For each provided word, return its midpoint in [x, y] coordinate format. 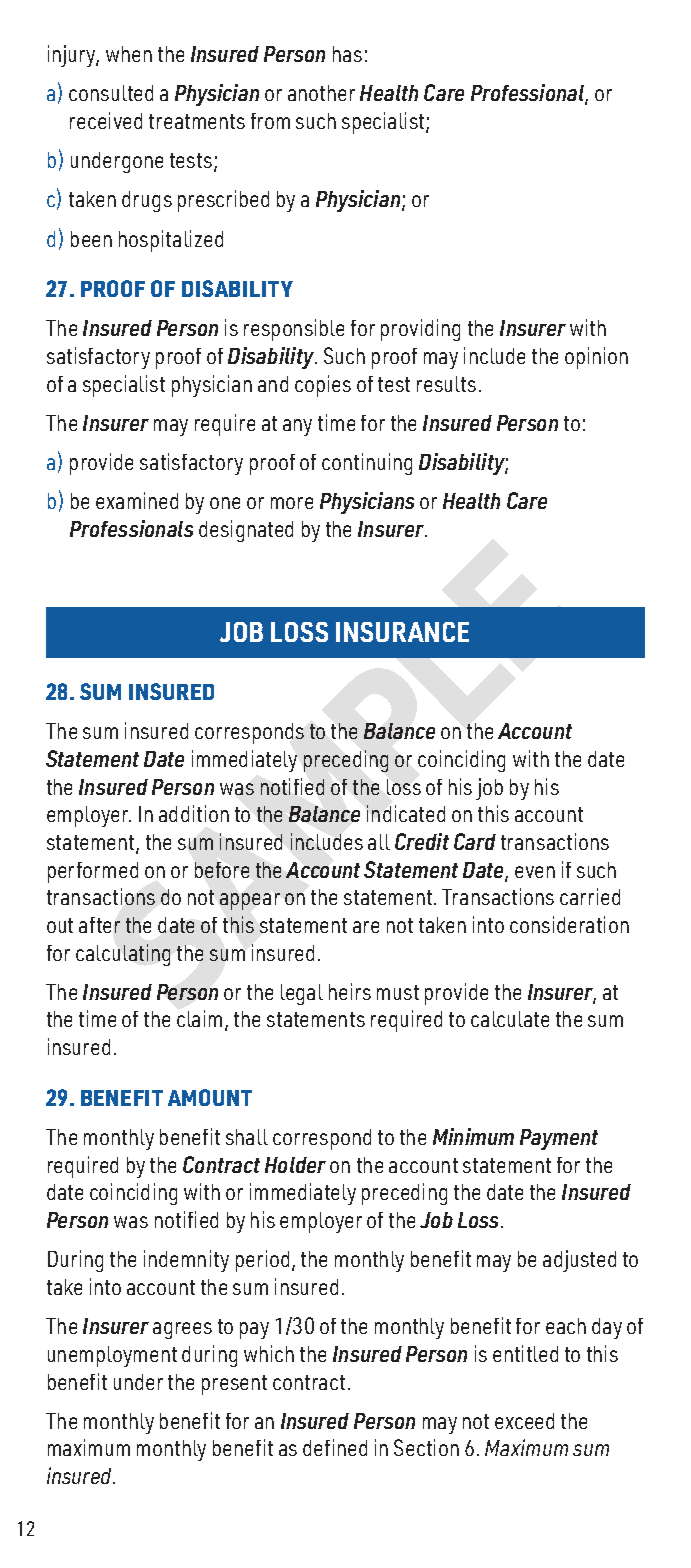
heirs [350, 991]
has [347, 54]
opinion [596, 358]
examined [137, 500]
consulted [111, 93]
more [292, 503]
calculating [123, 955]
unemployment [112, 1356]
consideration [569, 924]
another [321, 93]
